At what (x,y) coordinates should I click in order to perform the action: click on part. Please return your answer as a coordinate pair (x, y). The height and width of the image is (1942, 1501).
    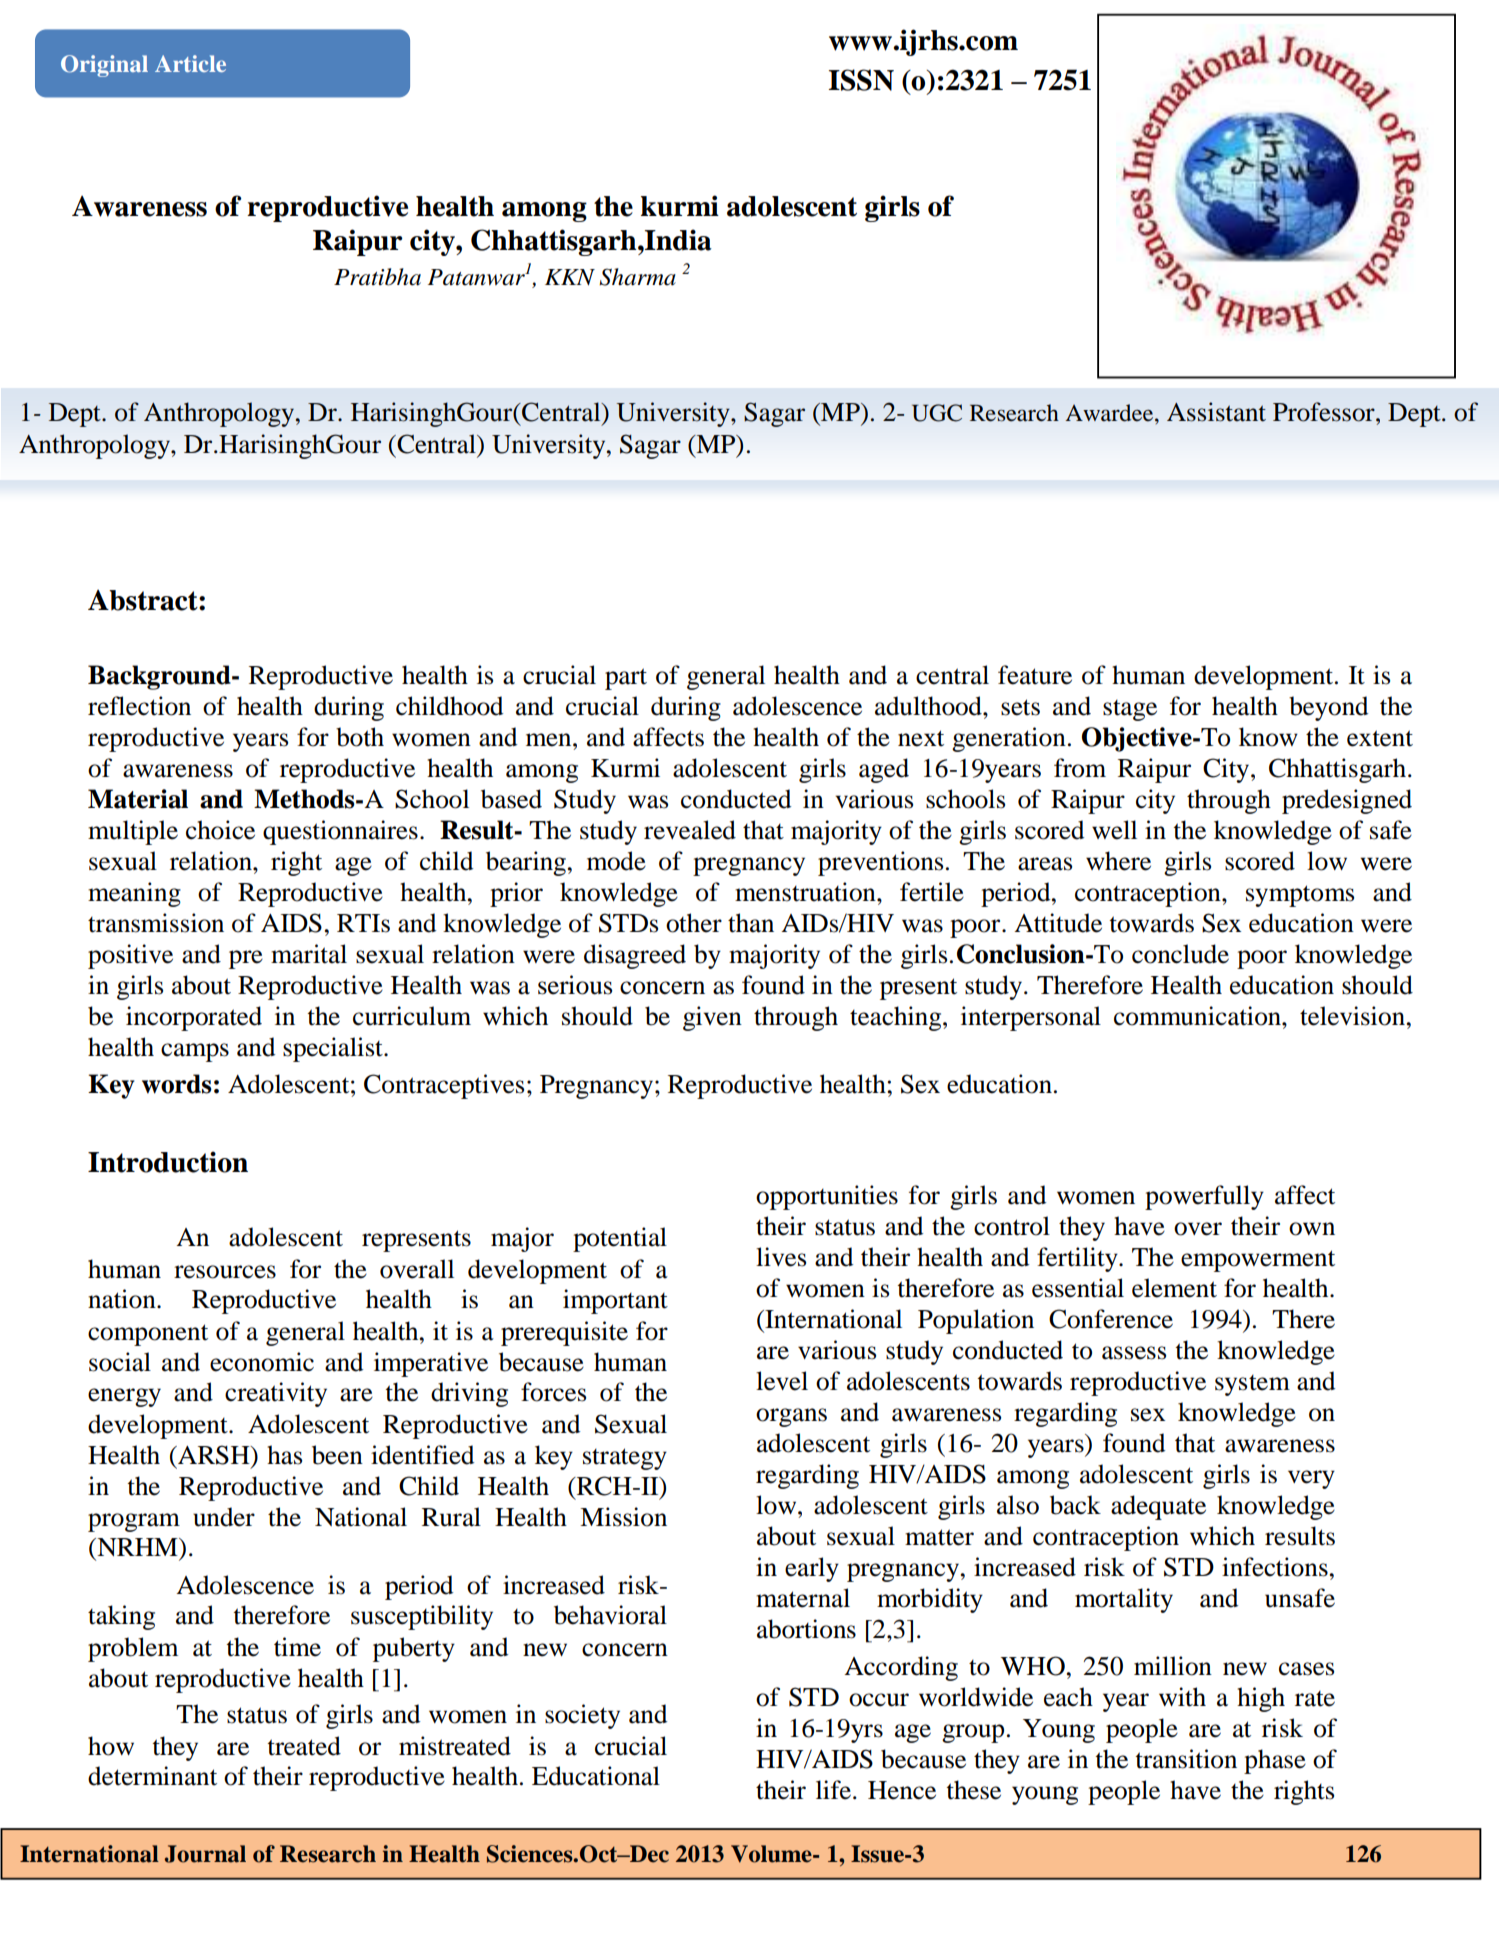
    Looking at the image, I should click on (626, 679).
